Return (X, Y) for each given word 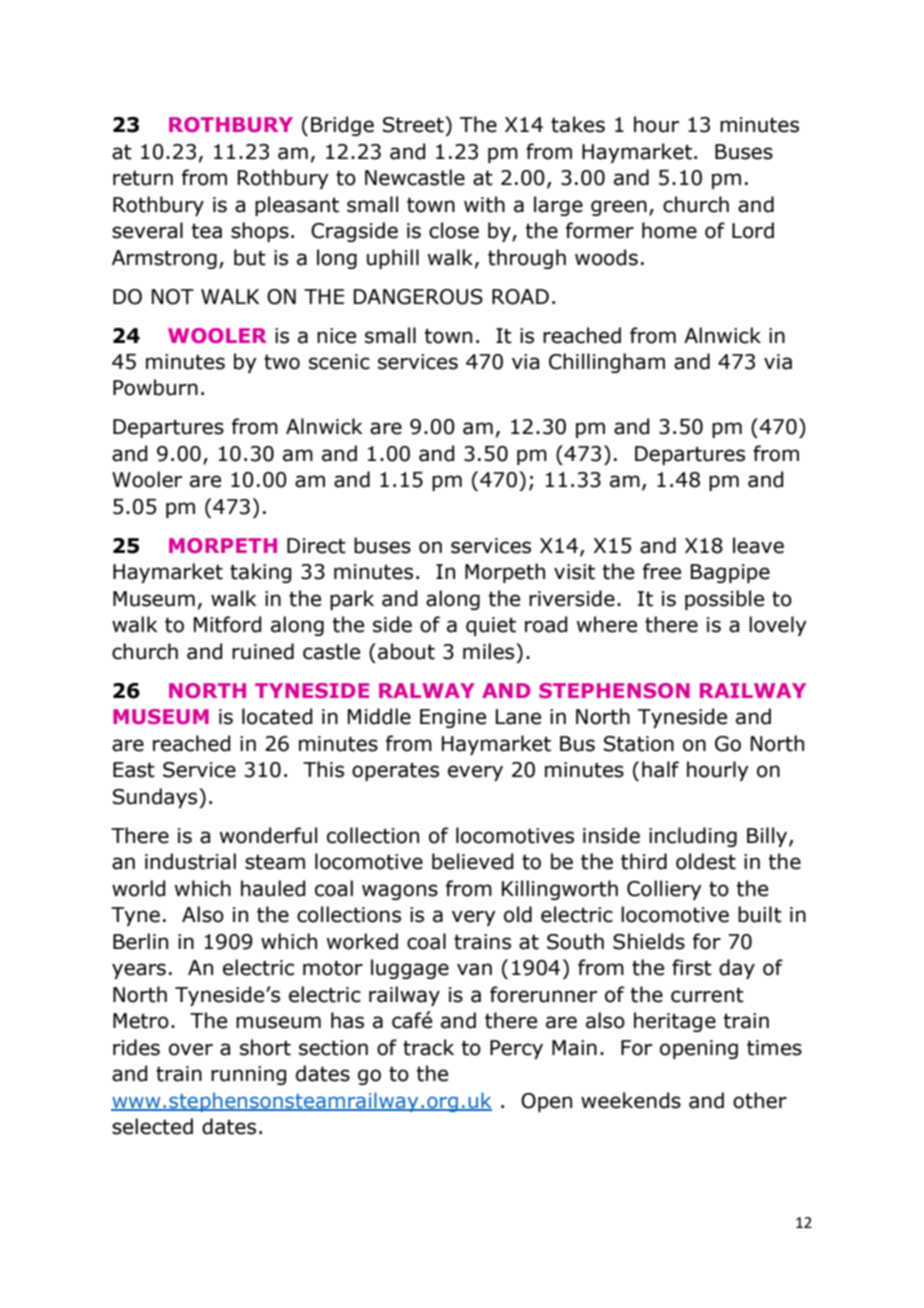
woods (606, 257)
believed (472, 861)
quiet (491, 626)
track (428, 1047)
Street (414, 124)
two (282, 362)
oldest (706, 861)
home (669, 230)
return (143, 178)
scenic (339, 362)
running (248, 1075)
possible (724, 600)
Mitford (227, 624)
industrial (190, 861)
